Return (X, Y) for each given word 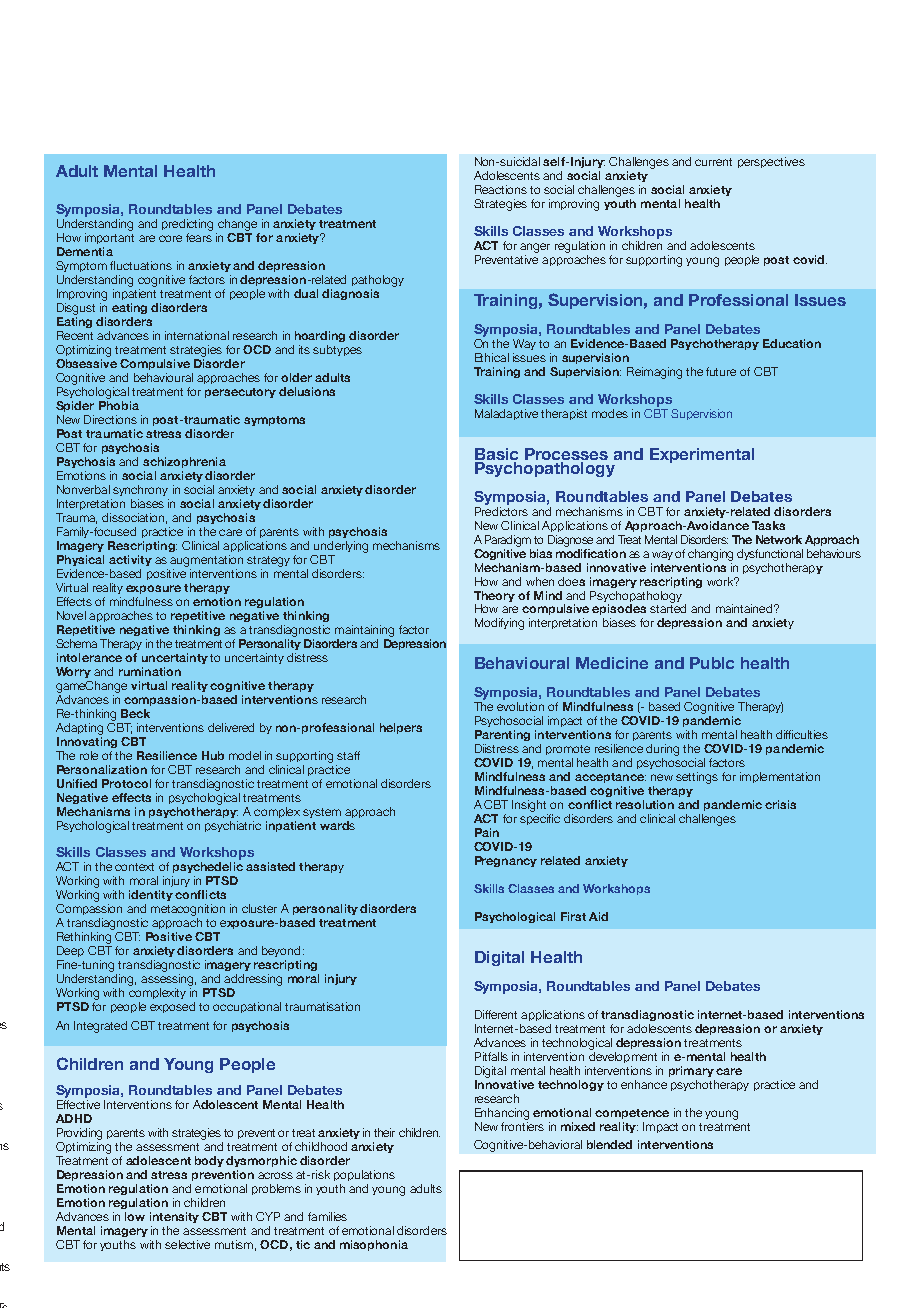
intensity (174, 1217)
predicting (187, 225)
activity (130, 560)
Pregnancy (506, 861)
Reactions (501, 189)
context (134, 867)
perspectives (771, 162)
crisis (780, 804)
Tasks (768, 525)
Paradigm (508, 541)
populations (364, 1175)
